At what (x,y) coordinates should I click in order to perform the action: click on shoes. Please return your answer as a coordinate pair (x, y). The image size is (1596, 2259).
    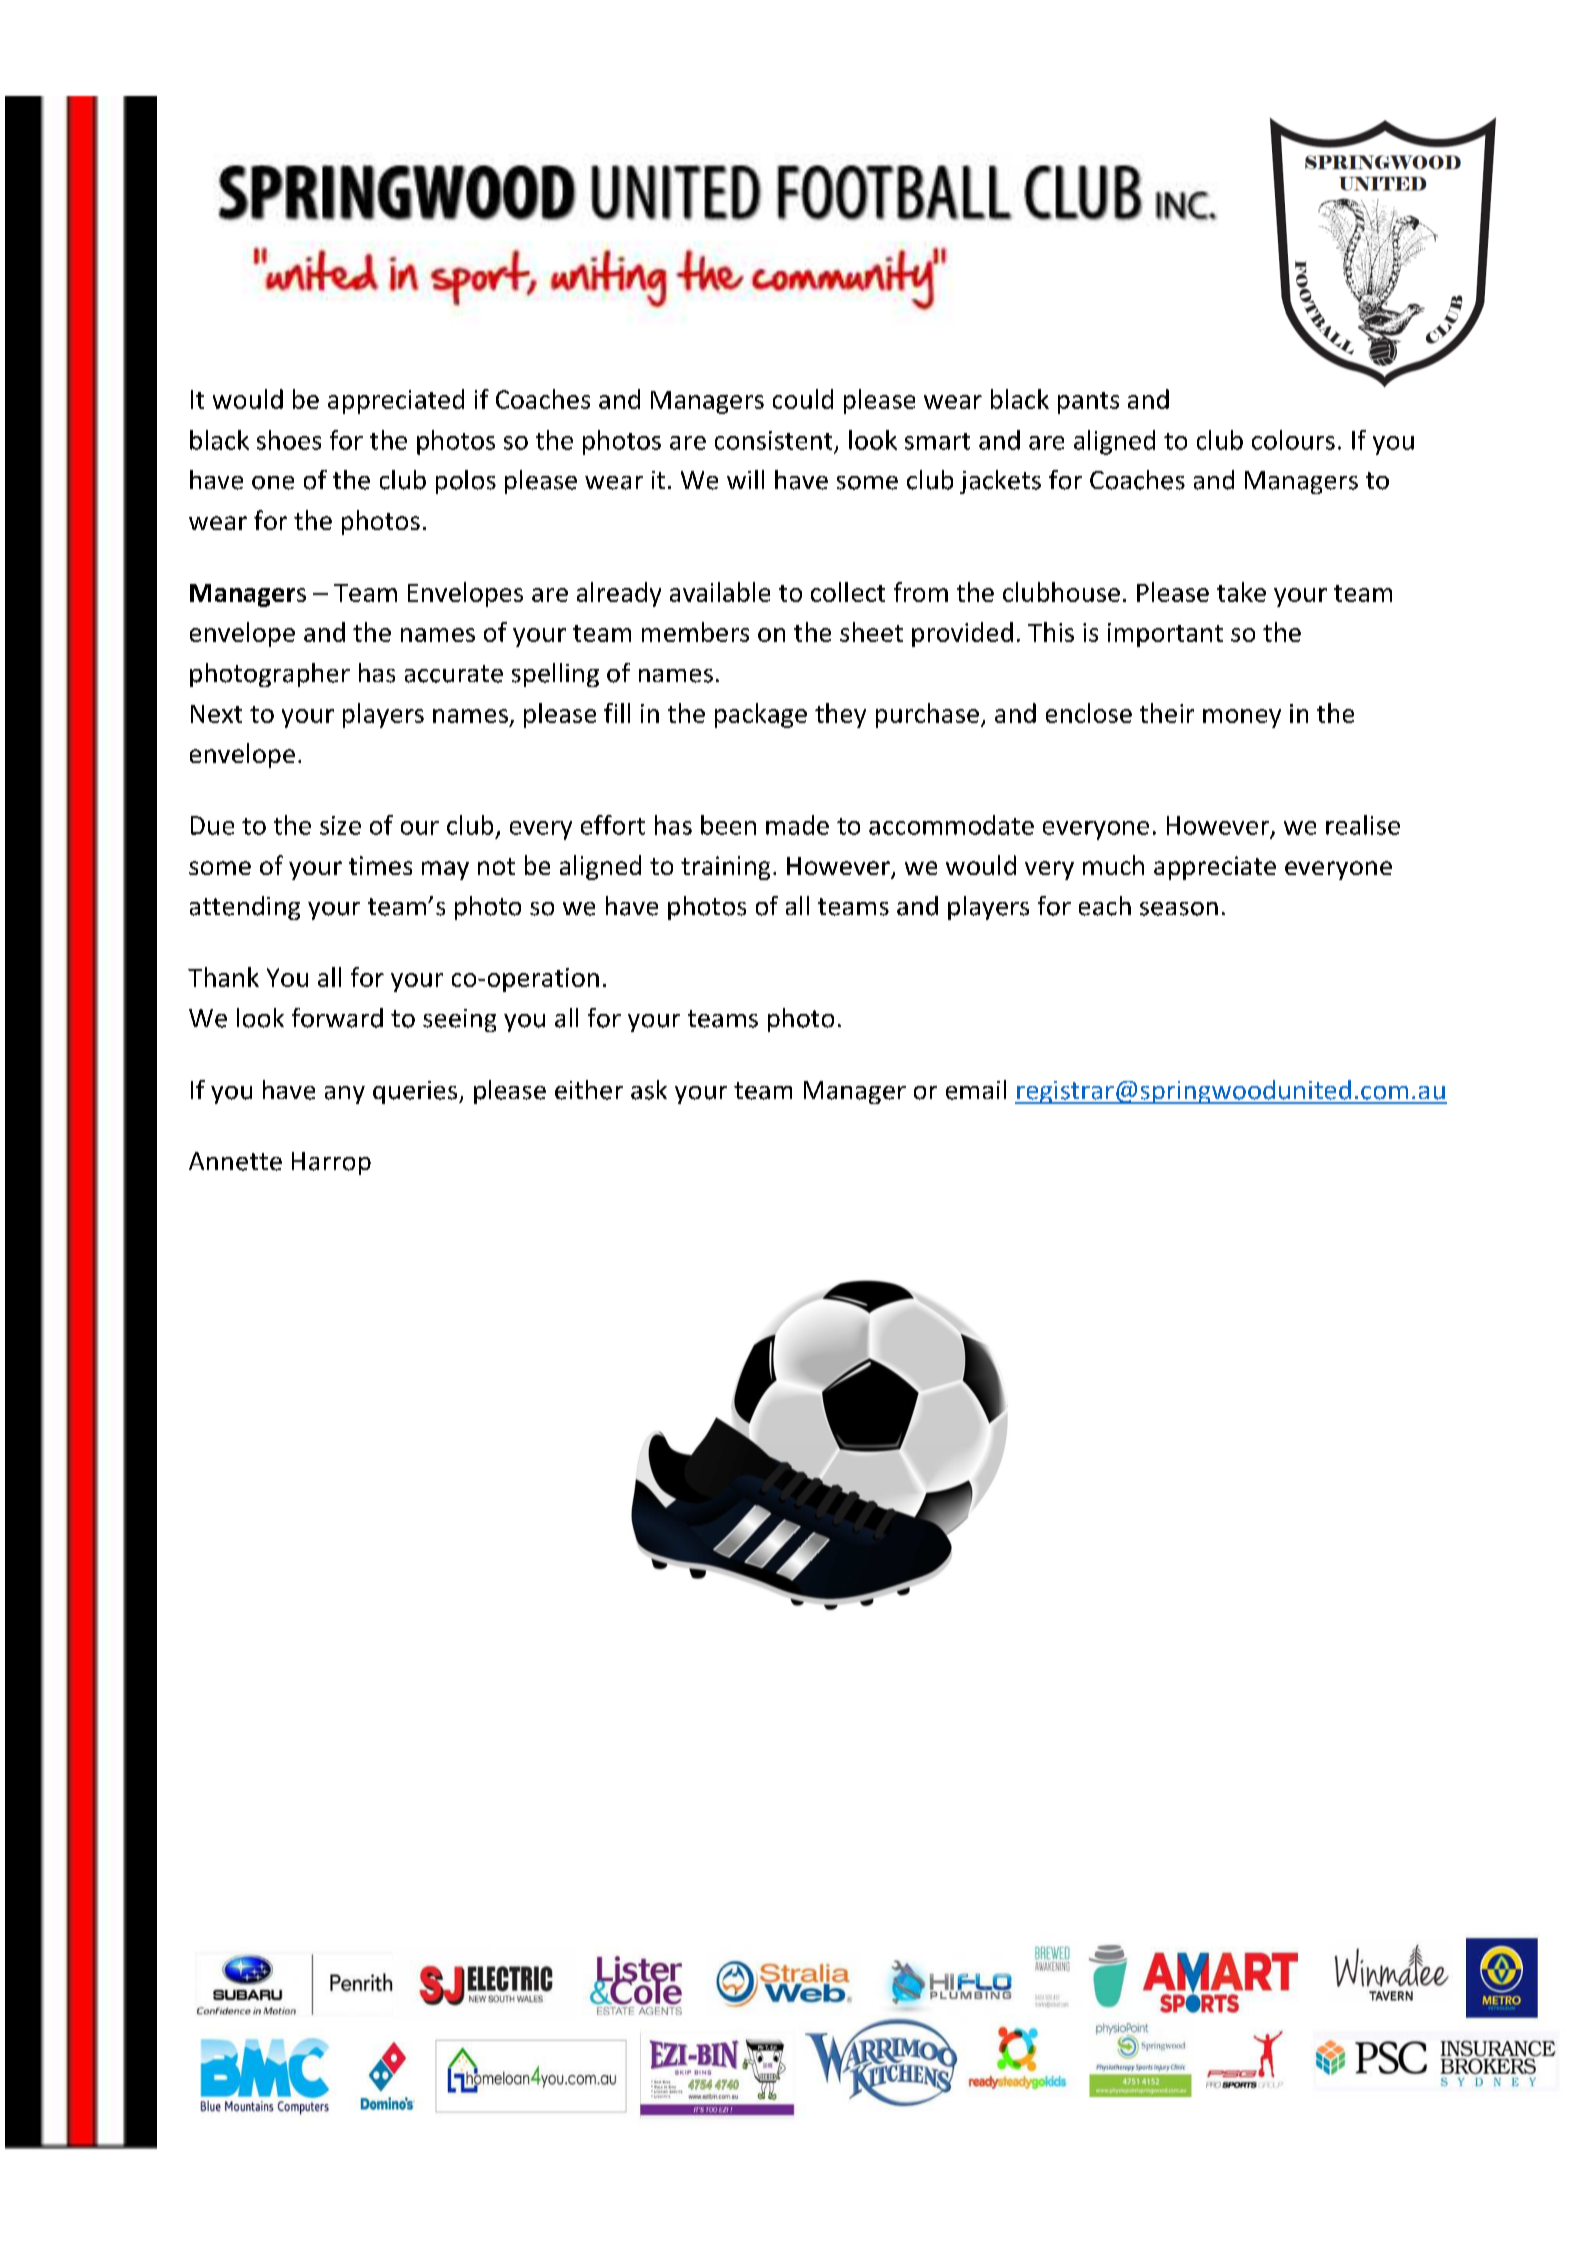
    Looking at the image, I should click on (289, 440).
